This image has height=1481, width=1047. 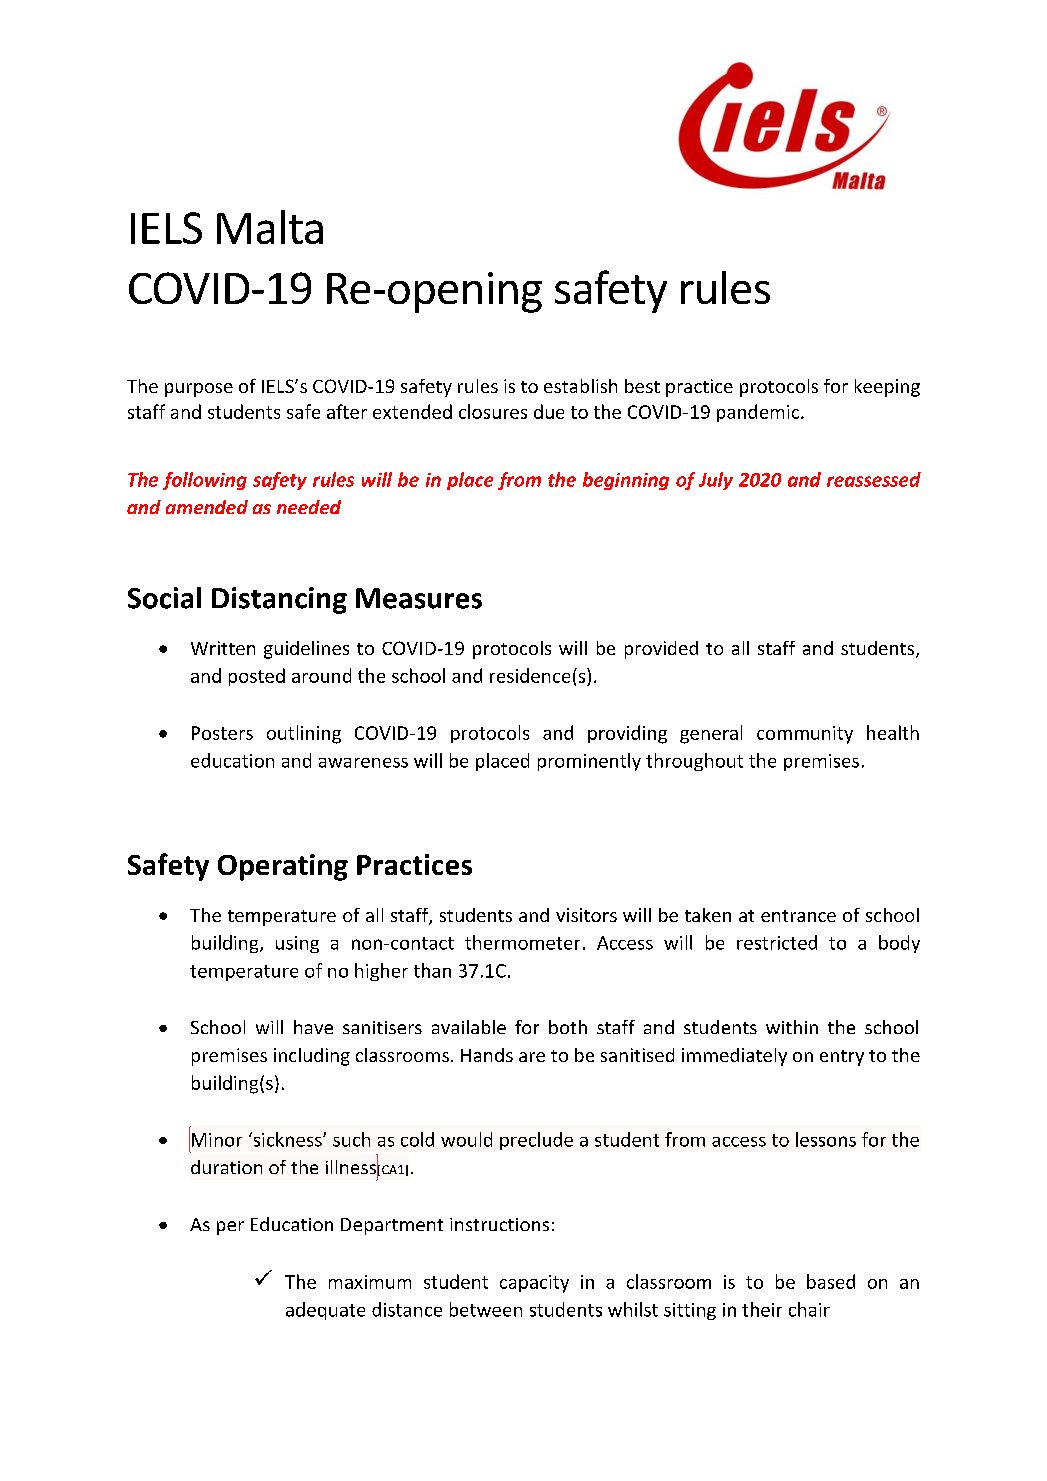 What do you see at coordinates (842, 1058) in the image?
I see `entry` at bounding box center [842, 1058].
